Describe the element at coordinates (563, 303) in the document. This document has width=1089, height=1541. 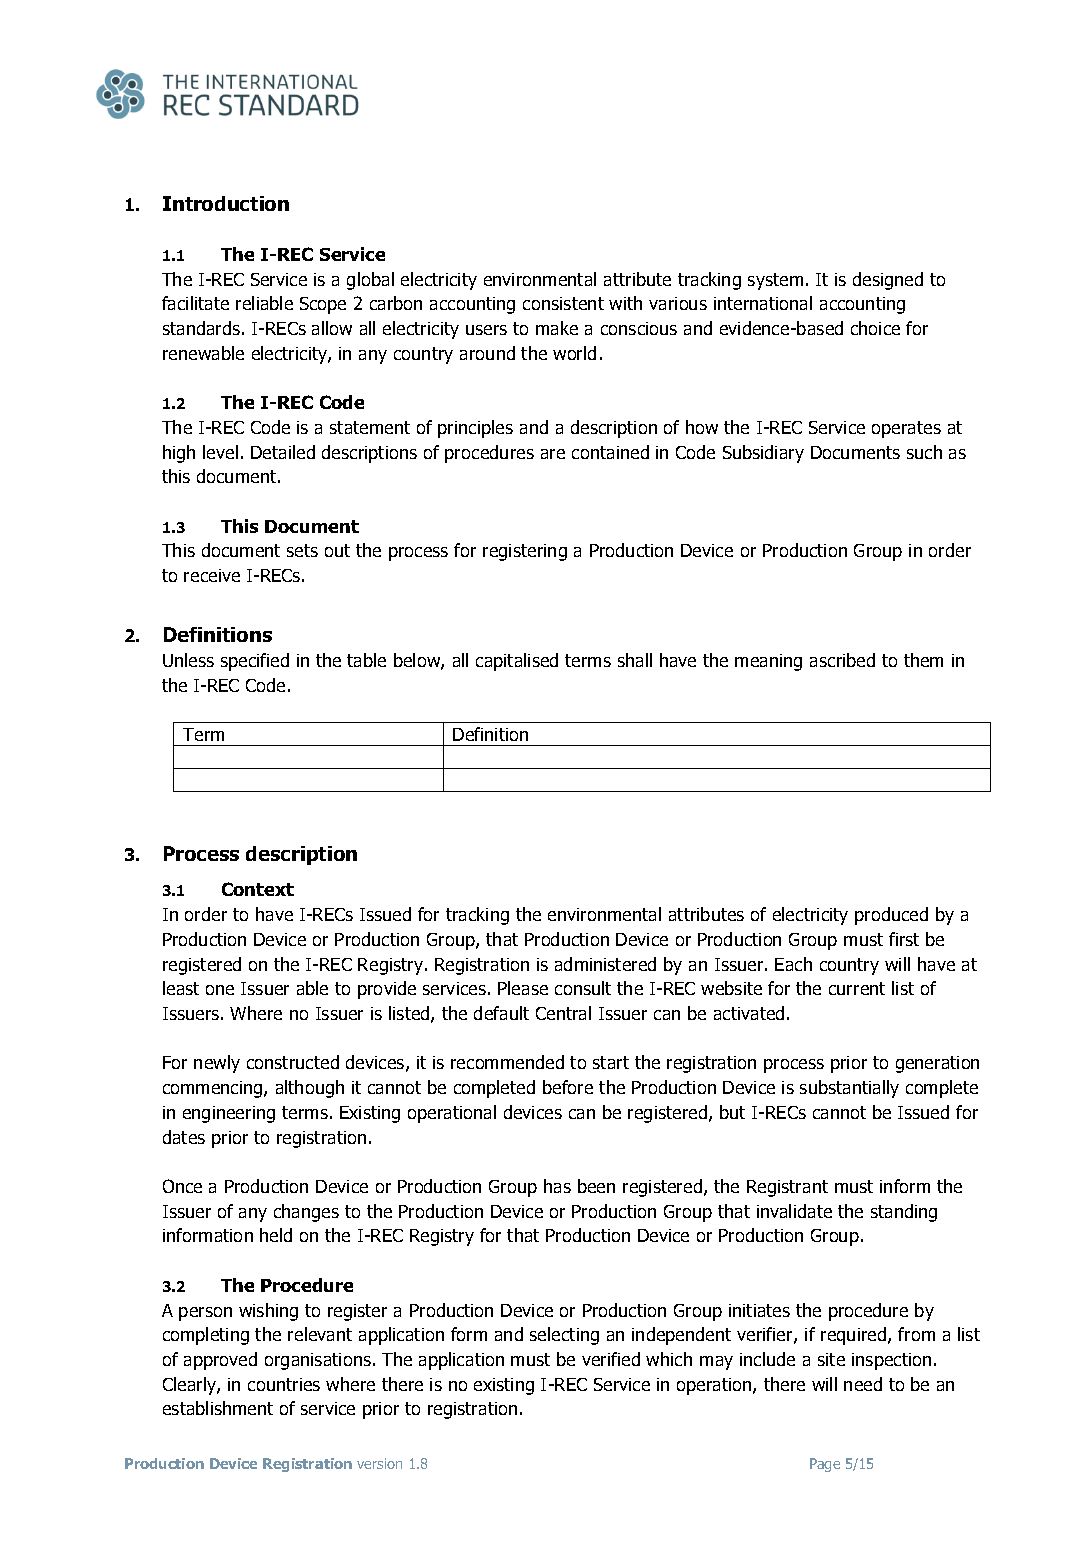
I see `consistent` at that location.
